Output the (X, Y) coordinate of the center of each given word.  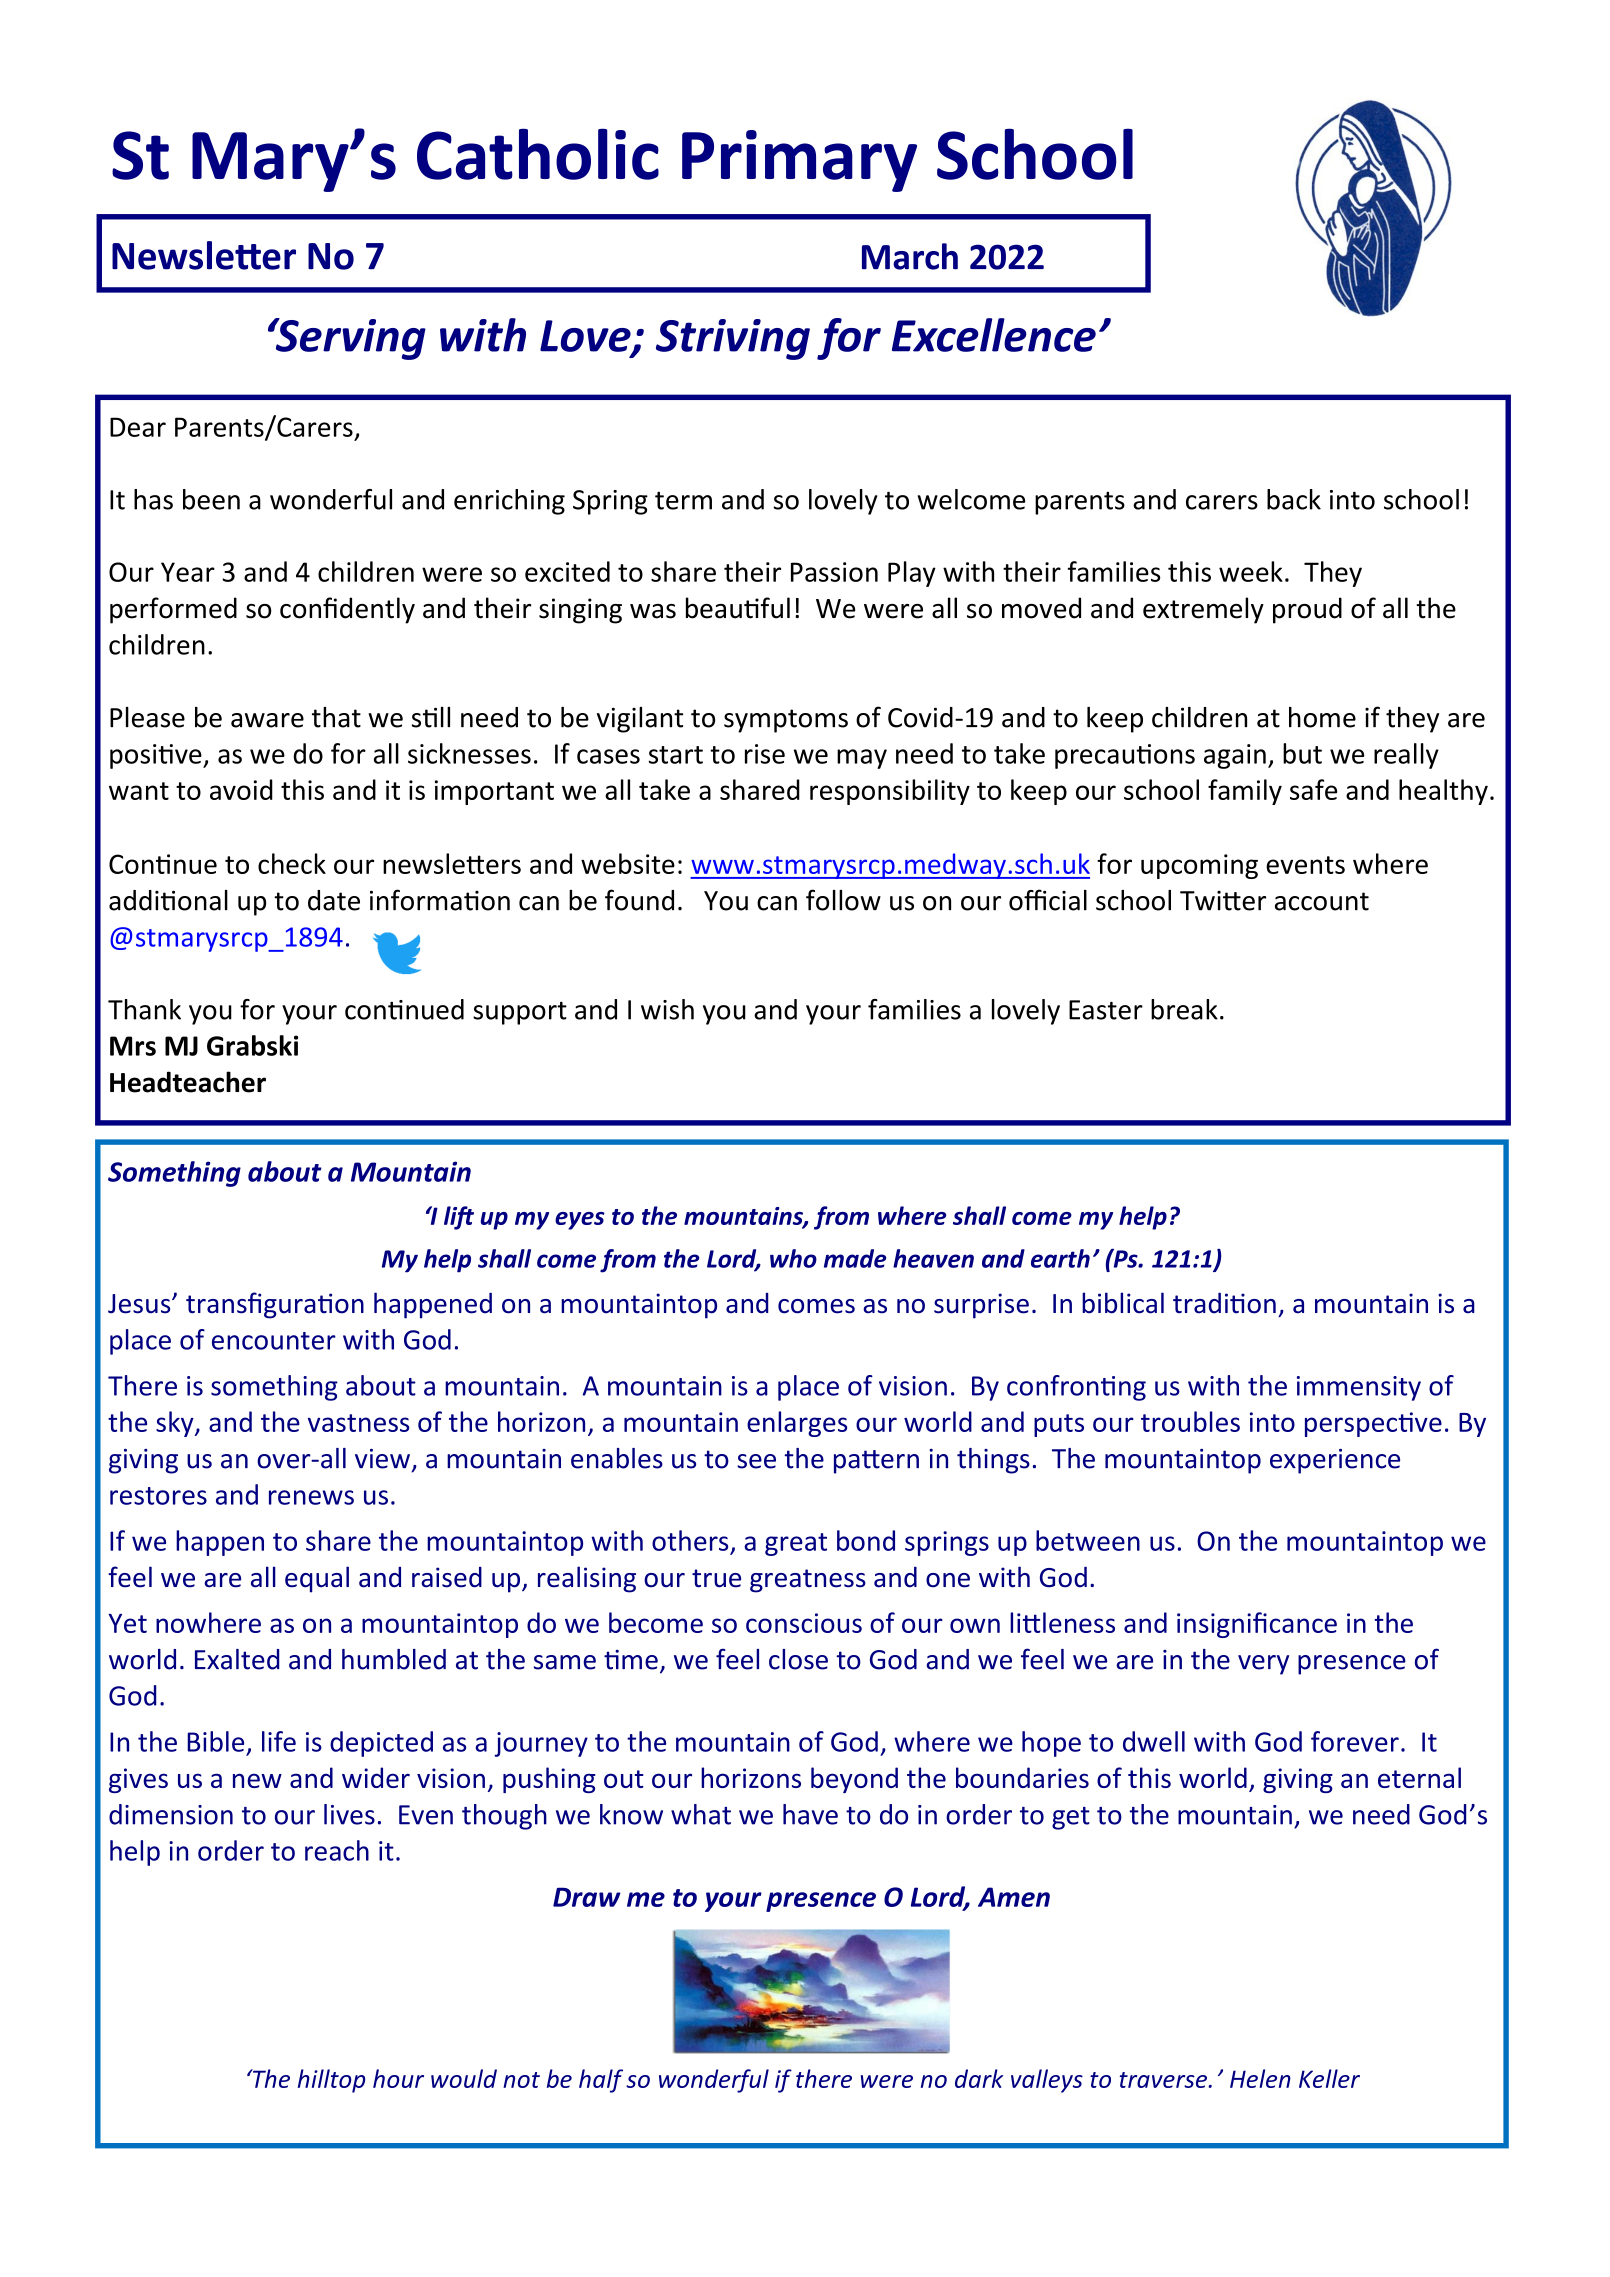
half (601, 2081)
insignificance (1257, 1625)
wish (667, 1009)
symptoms (786, 721)
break (1184, 1009)
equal (317, 1579)
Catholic (538, 154)
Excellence (994, 335)
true (716, 1578)
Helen (1260, 2078)
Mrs (133, 1046)
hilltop (331, 2081)
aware (267, 720)
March (910, 256)
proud (1307, 610)
